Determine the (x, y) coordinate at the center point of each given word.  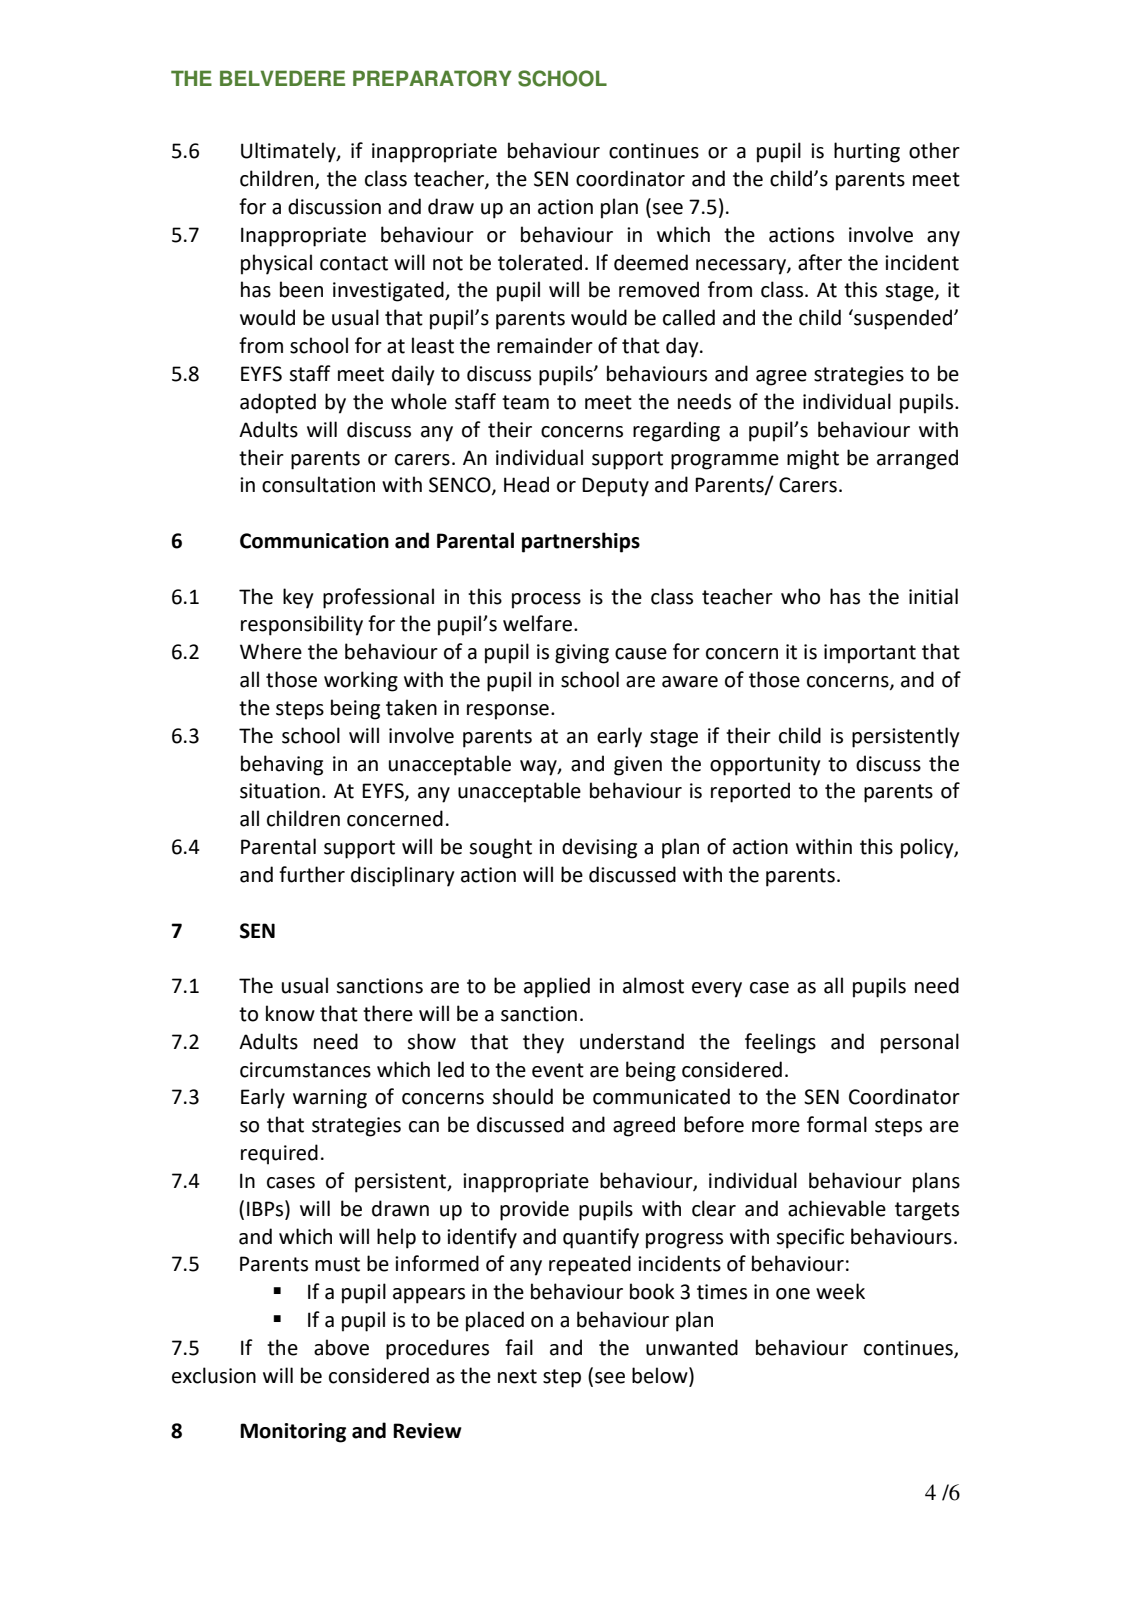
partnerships (581, 542)
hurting (867, 152)
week (840, 1291)
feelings (780, 1043)
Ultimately (289, 152)
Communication (314, 541)
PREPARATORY (432, 78)
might (813, 459)
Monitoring (293, 1433)
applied (557, 987)
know (290, 1013)
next (517, 1376)
